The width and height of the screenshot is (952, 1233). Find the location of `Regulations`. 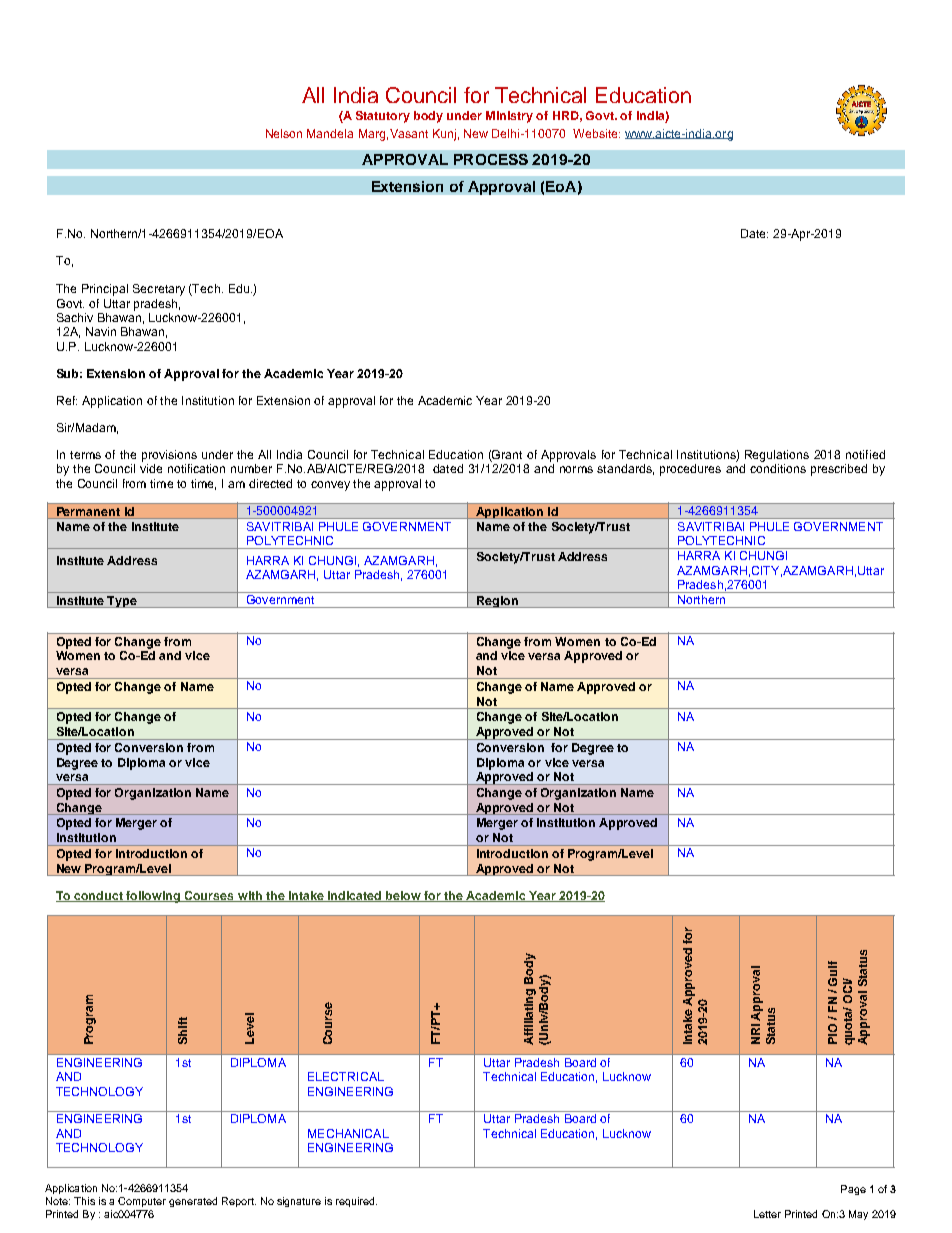

Regulations is located at coordinates (777, 456).
